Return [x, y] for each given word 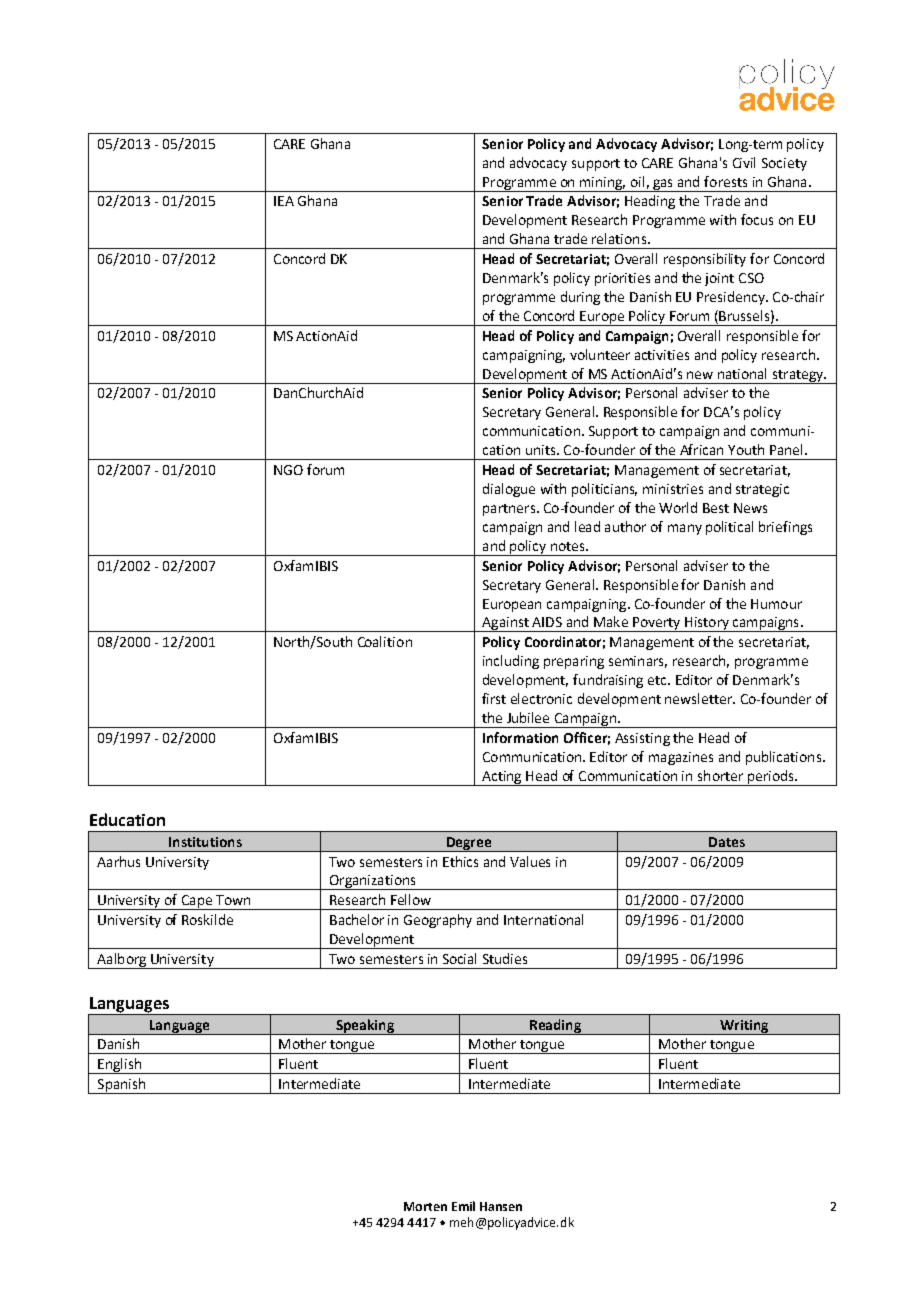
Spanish [121, 1086]
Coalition [385, 641]
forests [725, 181]
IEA [284, 201]
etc [658, 680]
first [494, 698]
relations [620, 238]
